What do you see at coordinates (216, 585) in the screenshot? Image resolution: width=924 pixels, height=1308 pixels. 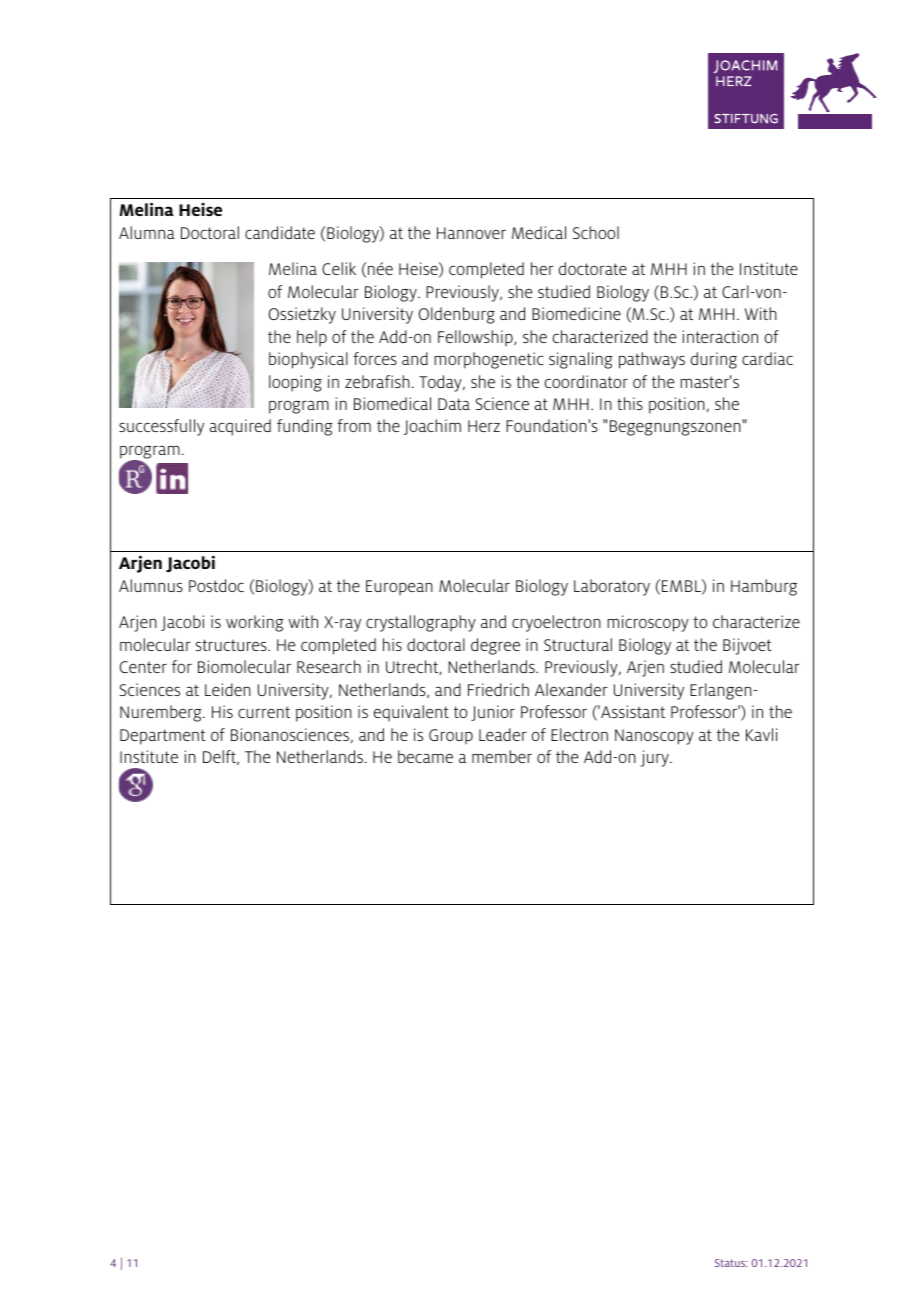 I see `Postdoc` at bounding box center [216, 585].
